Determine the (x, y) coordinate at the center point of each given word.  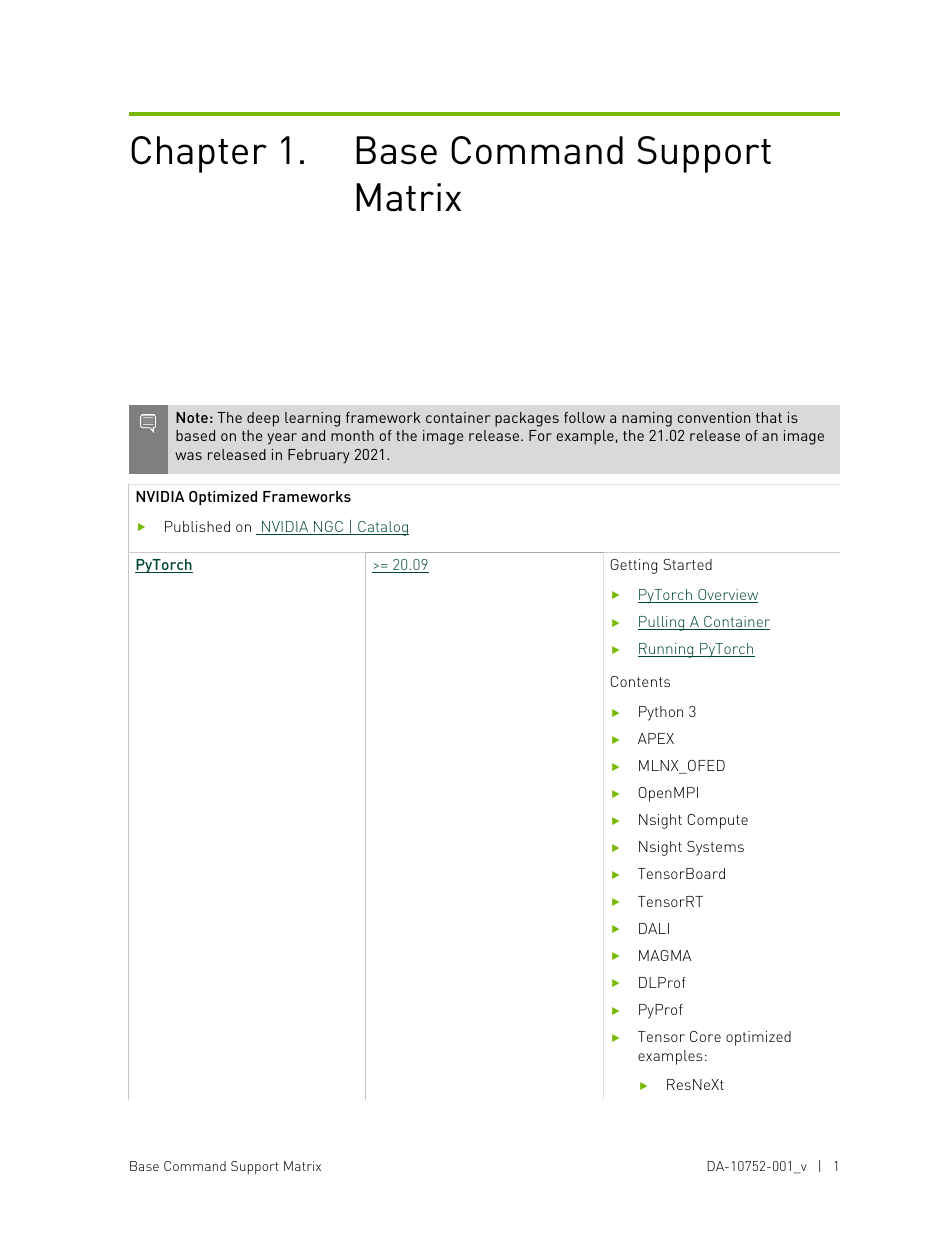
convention (714, 417)
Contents (640, 681)
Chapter (199, 154)
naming (647, 419)
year (282, 439)
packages (527, 419)
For (540, 435)
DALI (654, 928)
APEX (656, 738)
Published (197, 526)
